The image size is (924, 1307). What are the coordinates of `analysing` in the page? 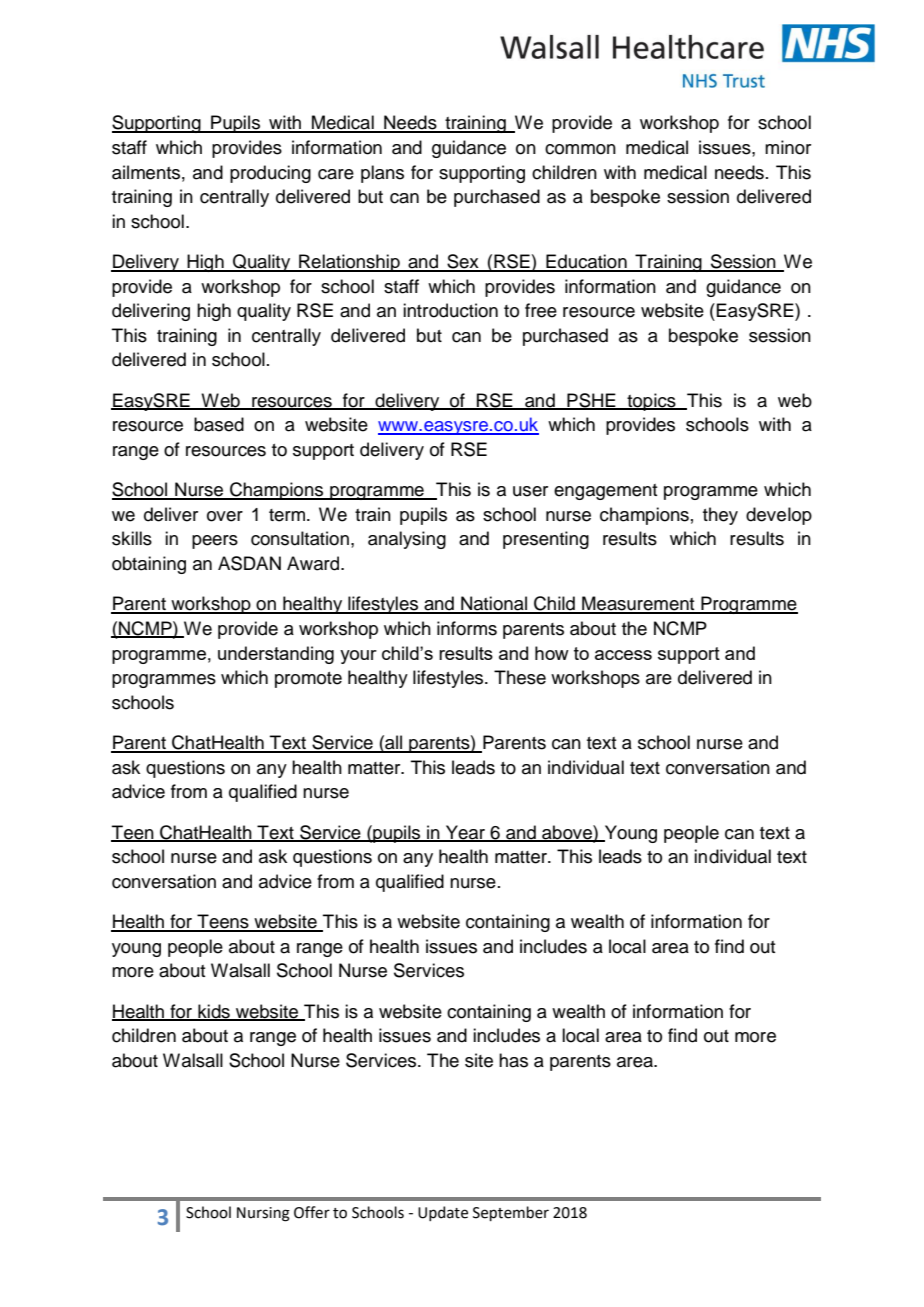 It's located at (407, 540).
